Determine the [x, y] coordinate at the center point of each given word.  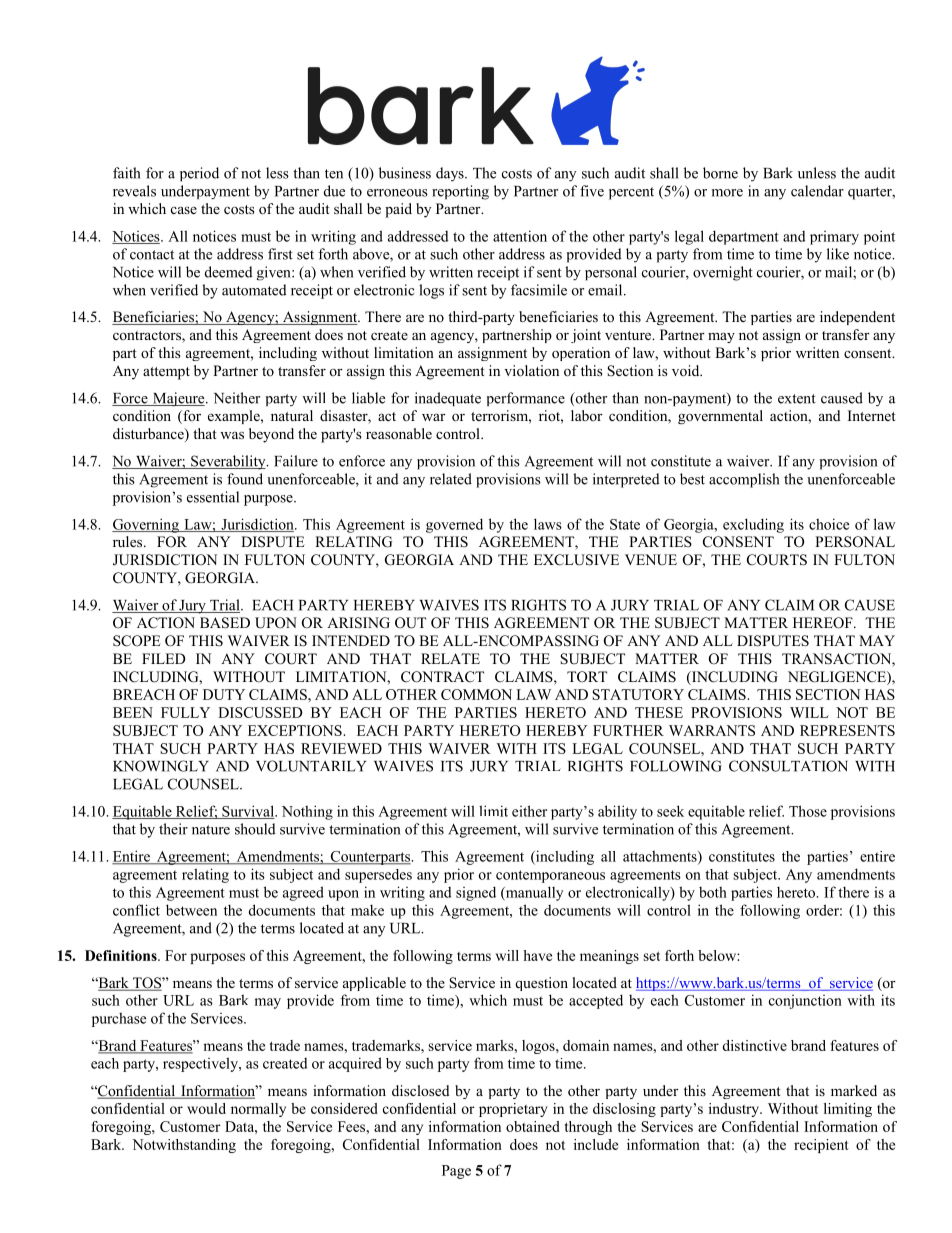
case [184, 210]
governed [454, 525]
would [206, 1108]
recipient [821, 1146]
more [727, 193]
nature [211, 830]
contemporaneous [550, 876]
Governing [146, 525]
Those [808, 811]
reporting [460, 192]
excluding [753, 525]
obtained [533, 1126]
